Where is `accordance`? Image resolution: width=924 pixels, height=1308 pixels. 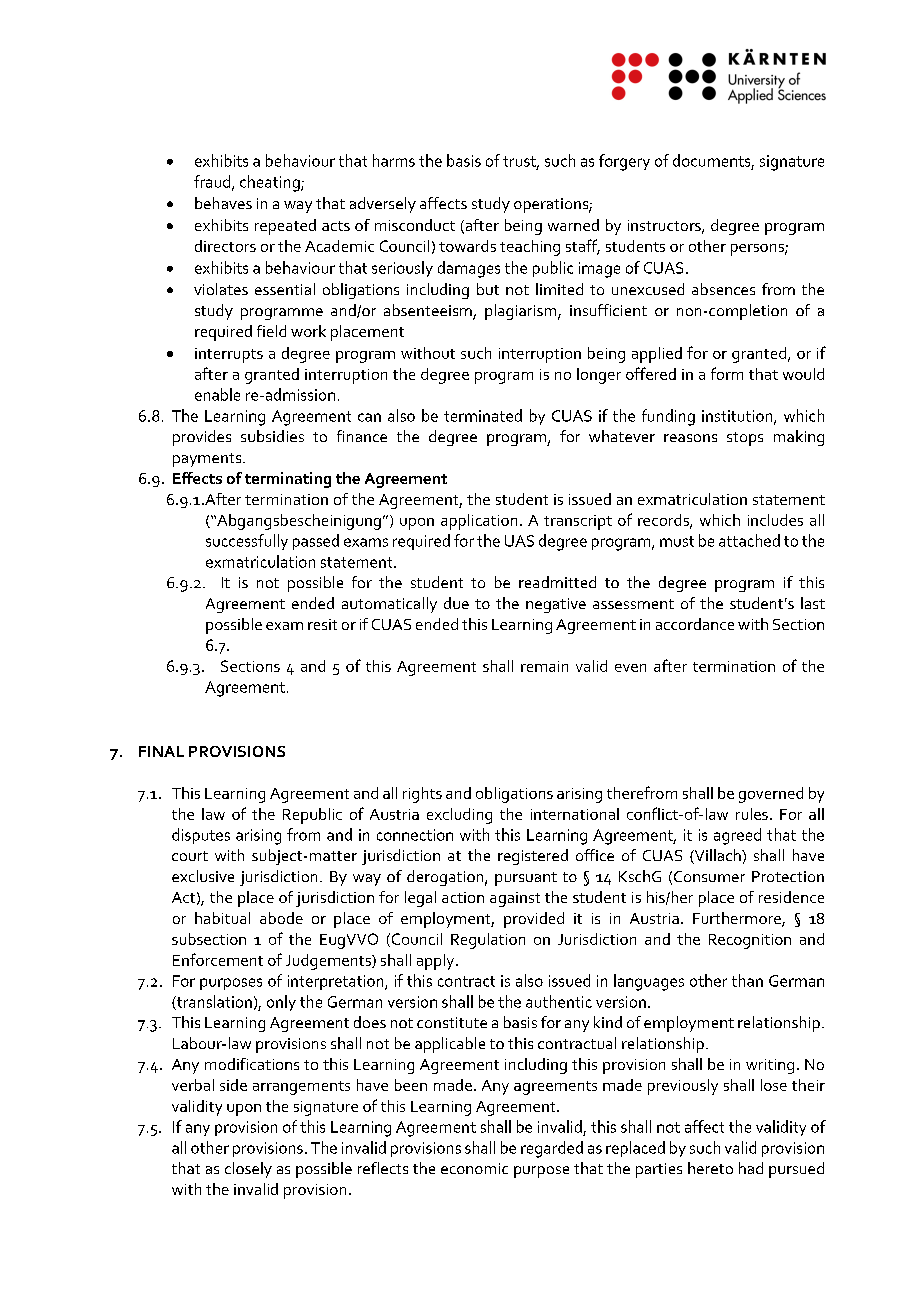 accordance is located at coordinates (695, 624).
